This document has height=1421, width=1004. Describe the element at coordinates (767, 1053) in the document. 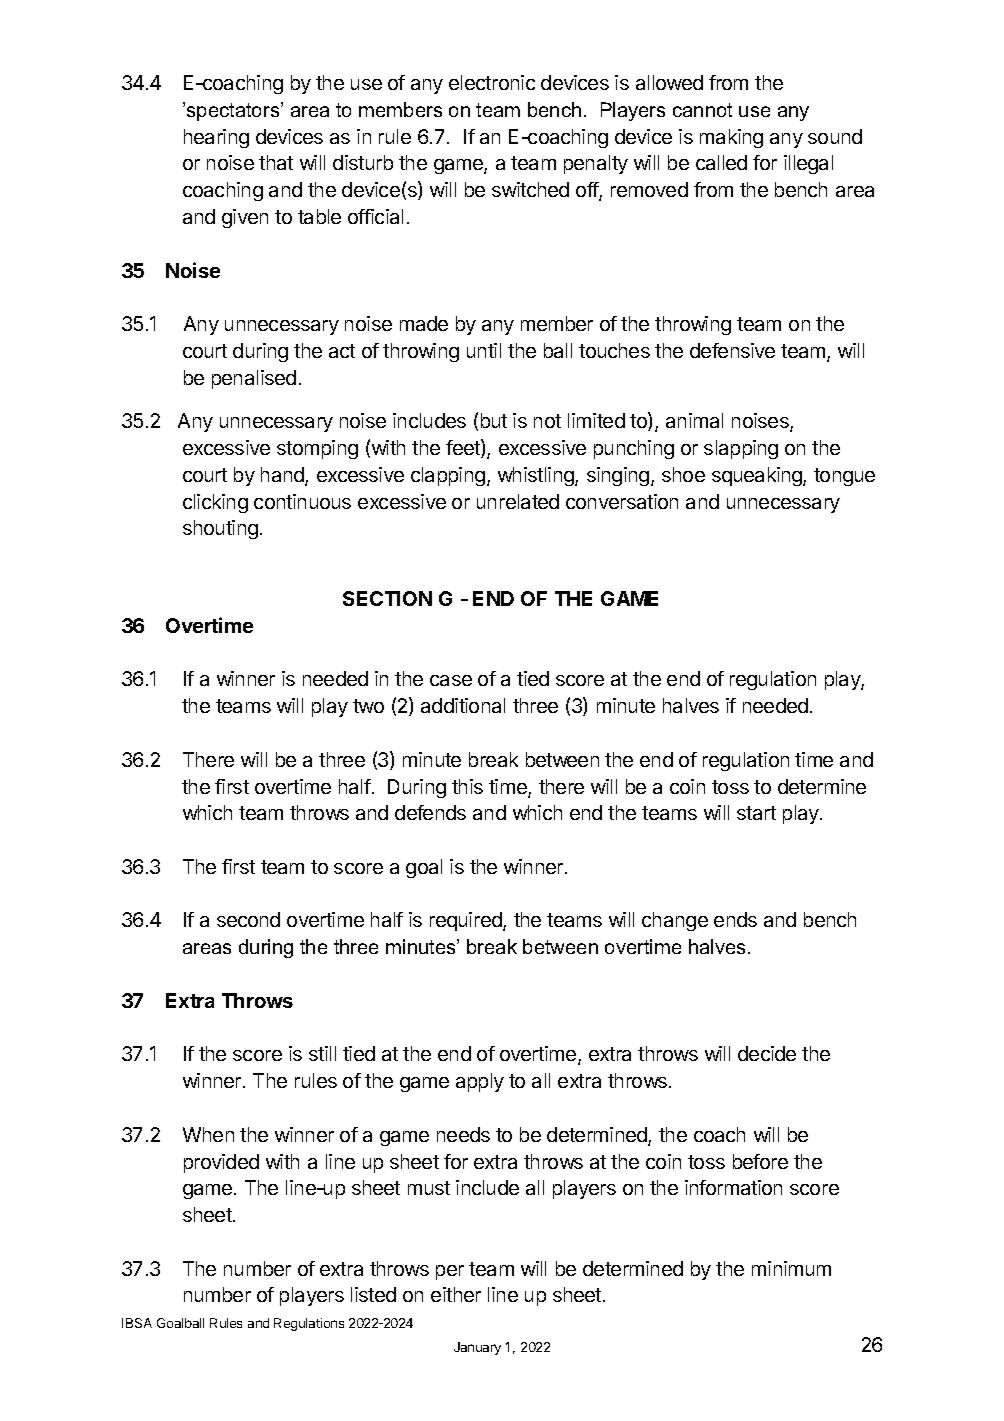

I see `decide` at that location.
